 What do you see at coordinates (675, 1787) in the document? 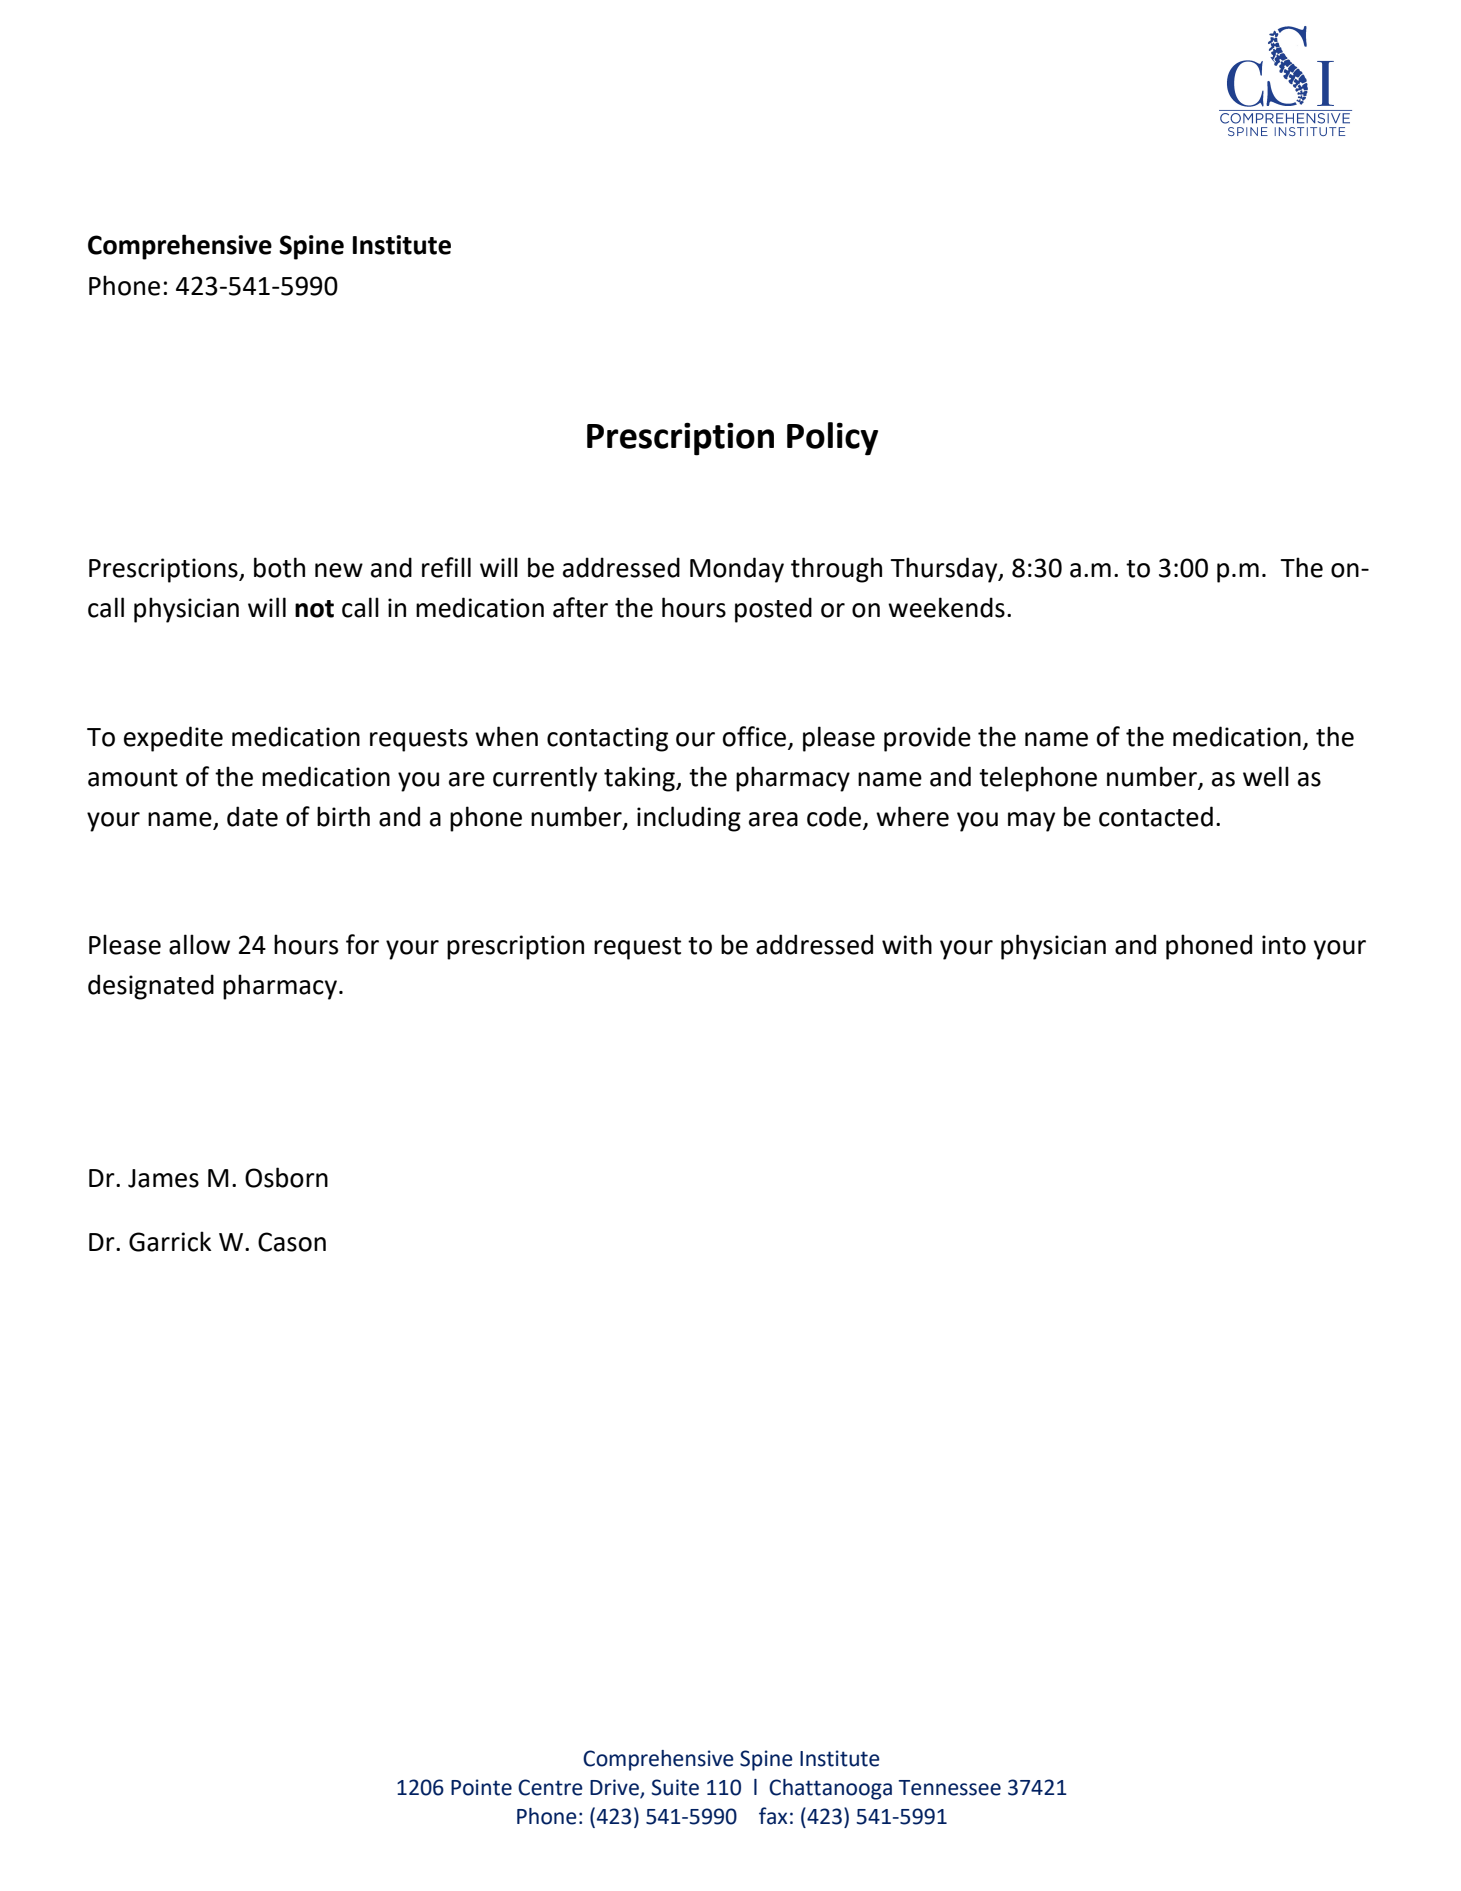
I see `Suite` at bounding box center [675, 1787].
